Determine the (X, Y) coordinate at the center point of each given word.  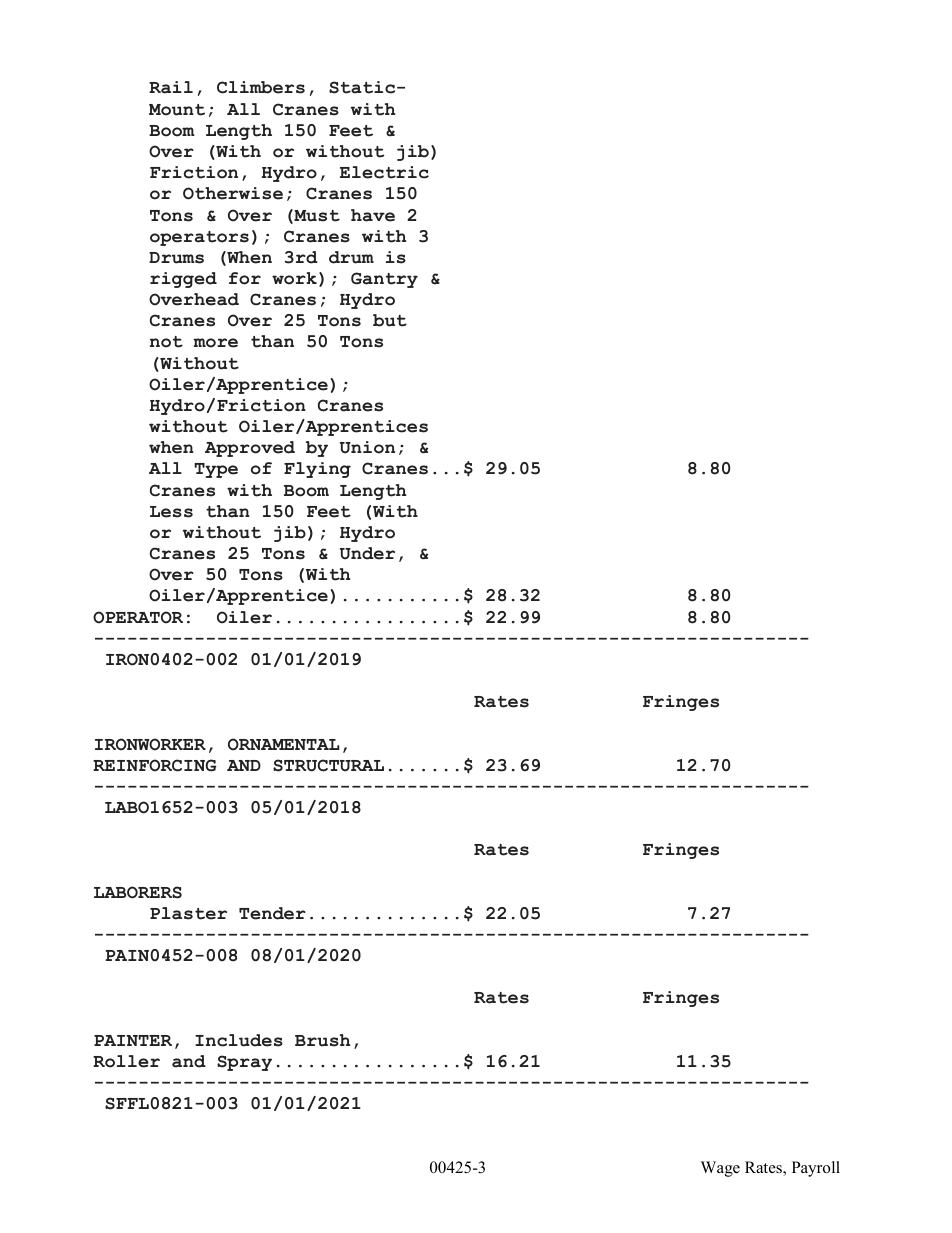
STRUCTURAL (328, 765)
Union (367, 447)
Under (367, 553)
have (373, 215)
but (390, 320)
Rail (171, 87)
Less (171, 512)
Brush (323, 1040)
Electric (384, 172)
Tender (272, 913)
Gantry (384, 280)
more (215, 343)
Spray (244, 1063)
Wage (720, 1169)
